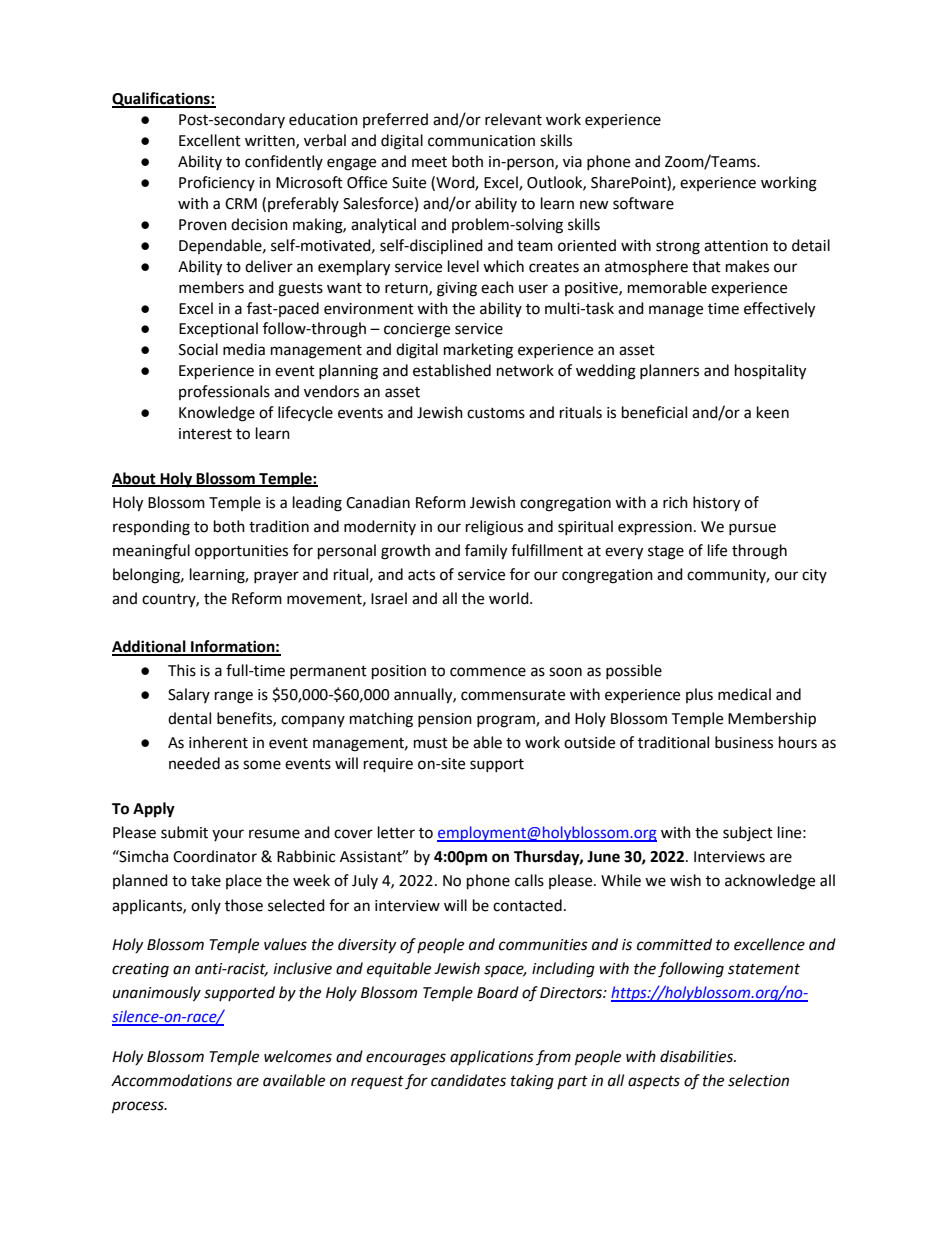 The width and height of the screenshot is (952, 1233). I want to click on needed, so click(194, 763).
